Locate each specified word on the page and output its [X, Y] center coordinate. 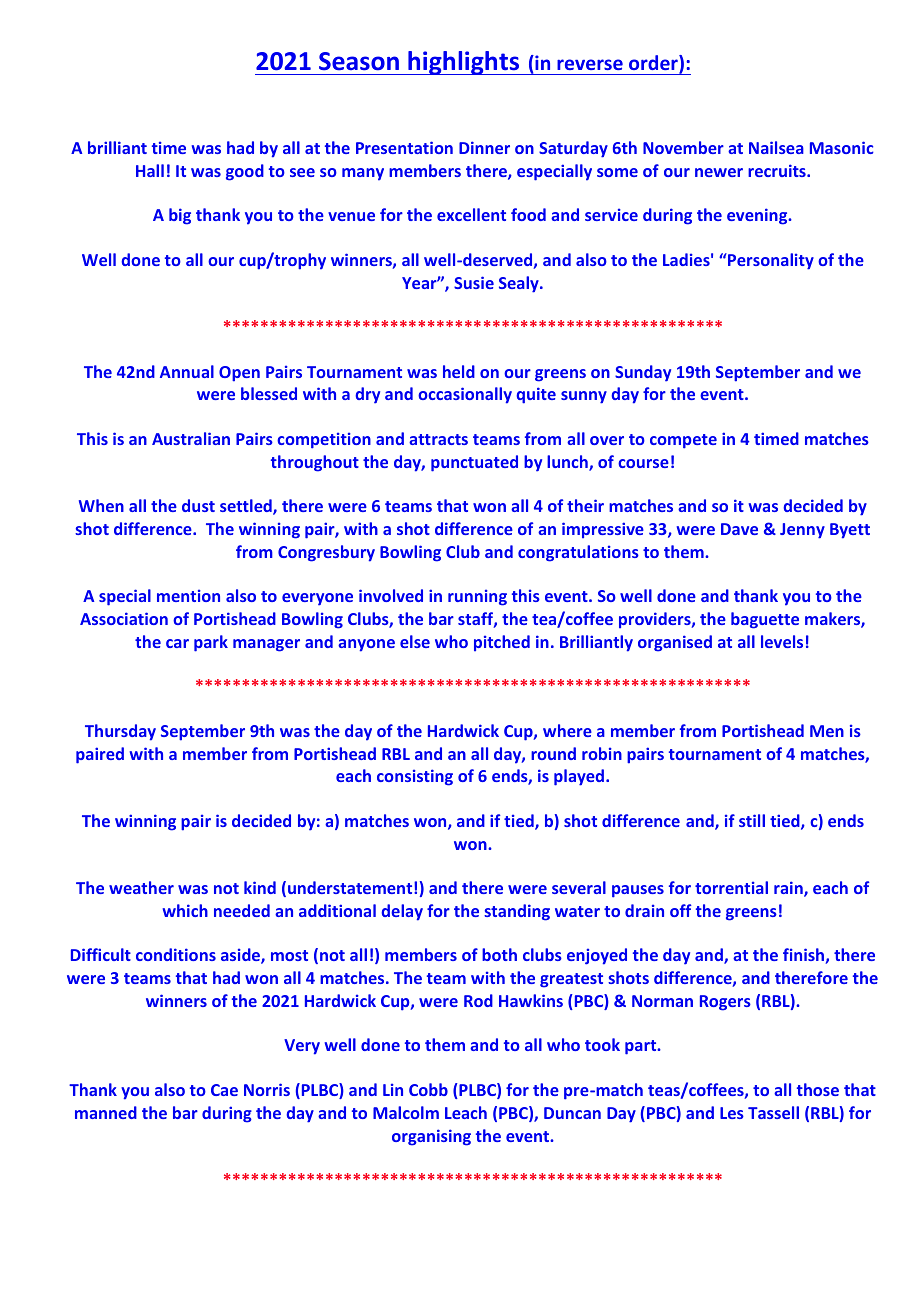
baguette [765, 620]
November [683, 147]
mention [188, 595]
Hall [150, 170]
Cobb [428, 1089]
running [477, 597]
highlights [464, 63]
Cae [224, 1090]
